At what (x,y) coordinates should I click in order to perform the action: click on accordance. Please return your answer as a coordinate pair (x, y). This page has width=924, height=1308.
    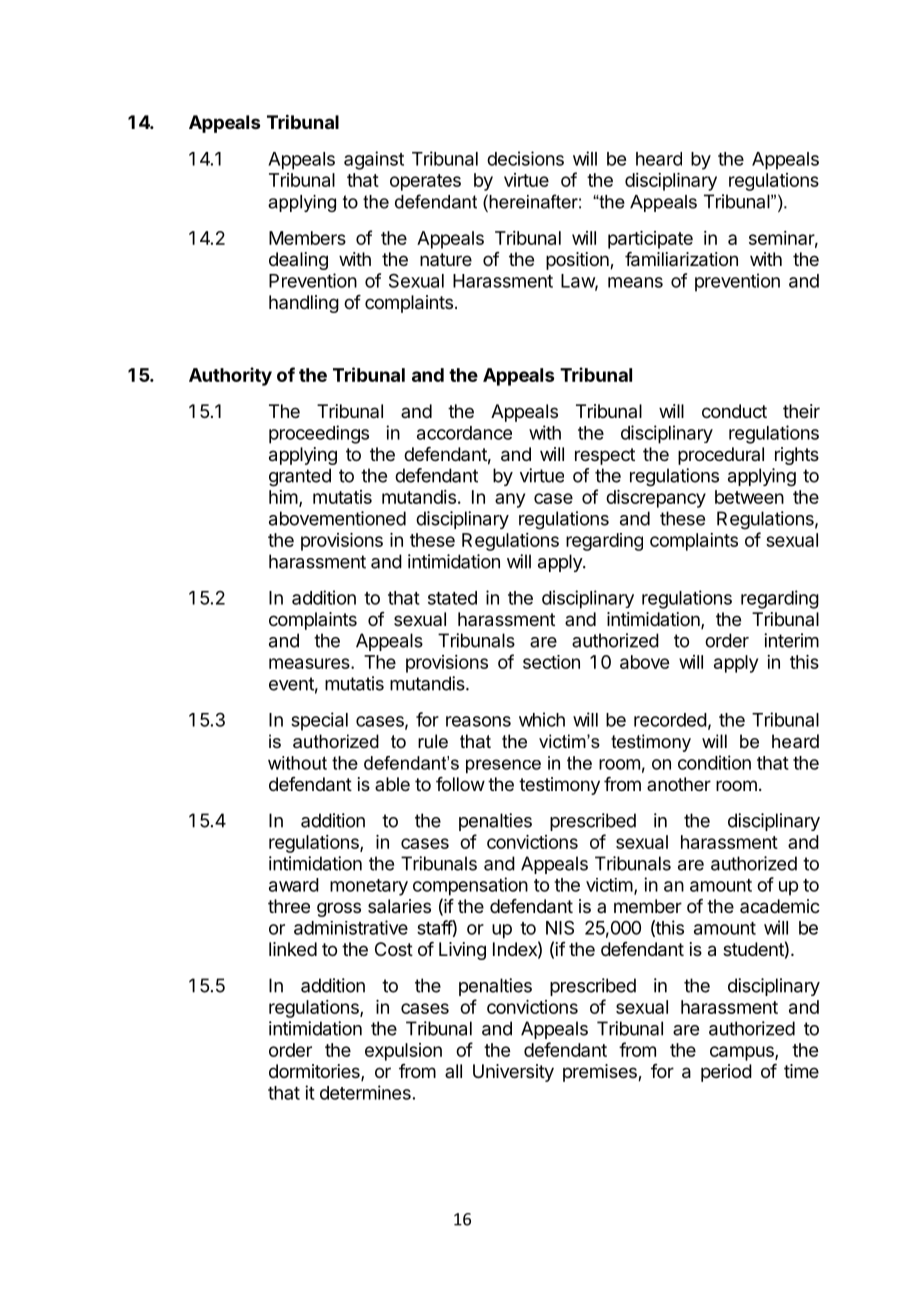
    Looking at the image, I should click on (464, 433).
